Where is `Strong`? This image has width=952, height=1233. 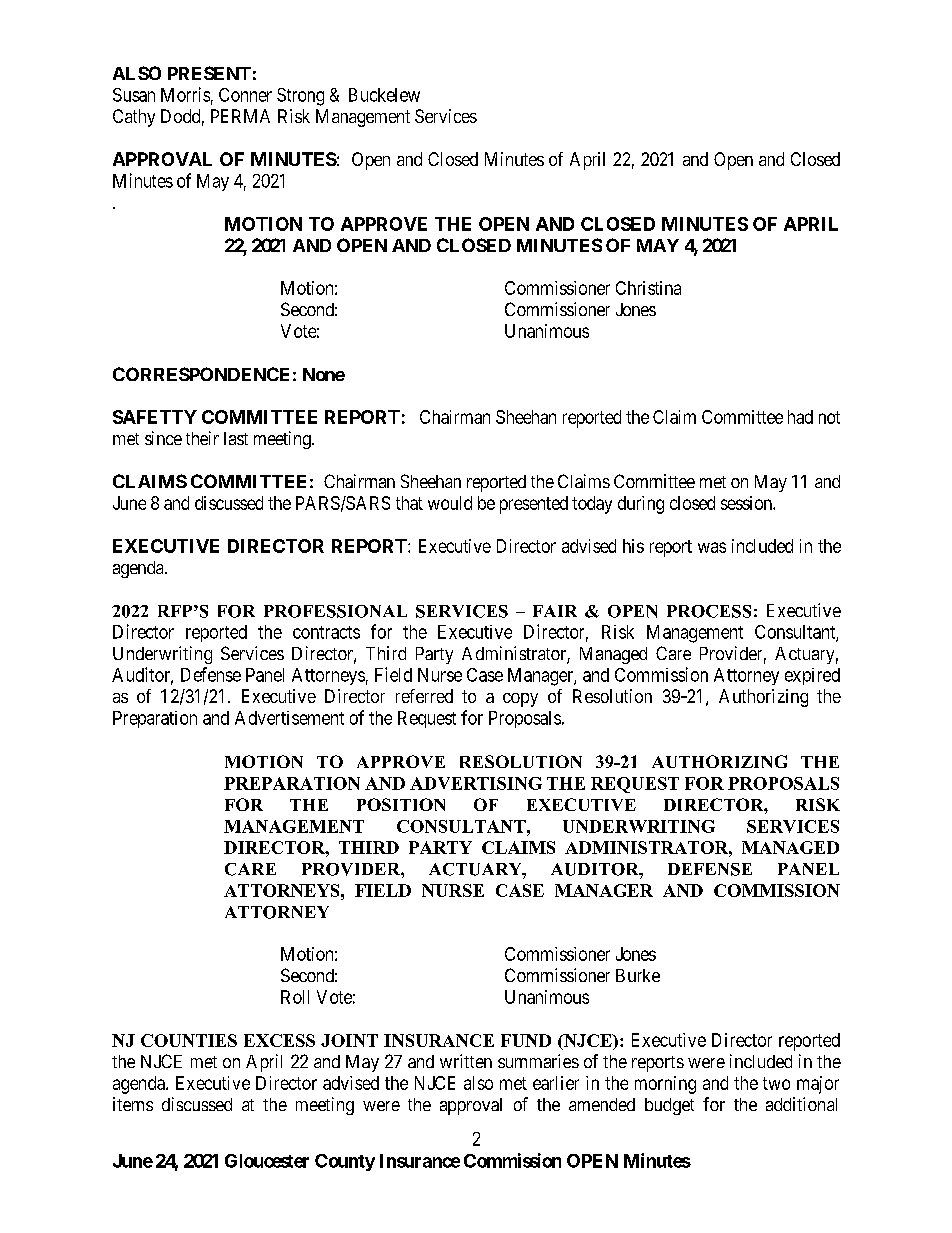 Strong is located at coordinates (300, 97).
